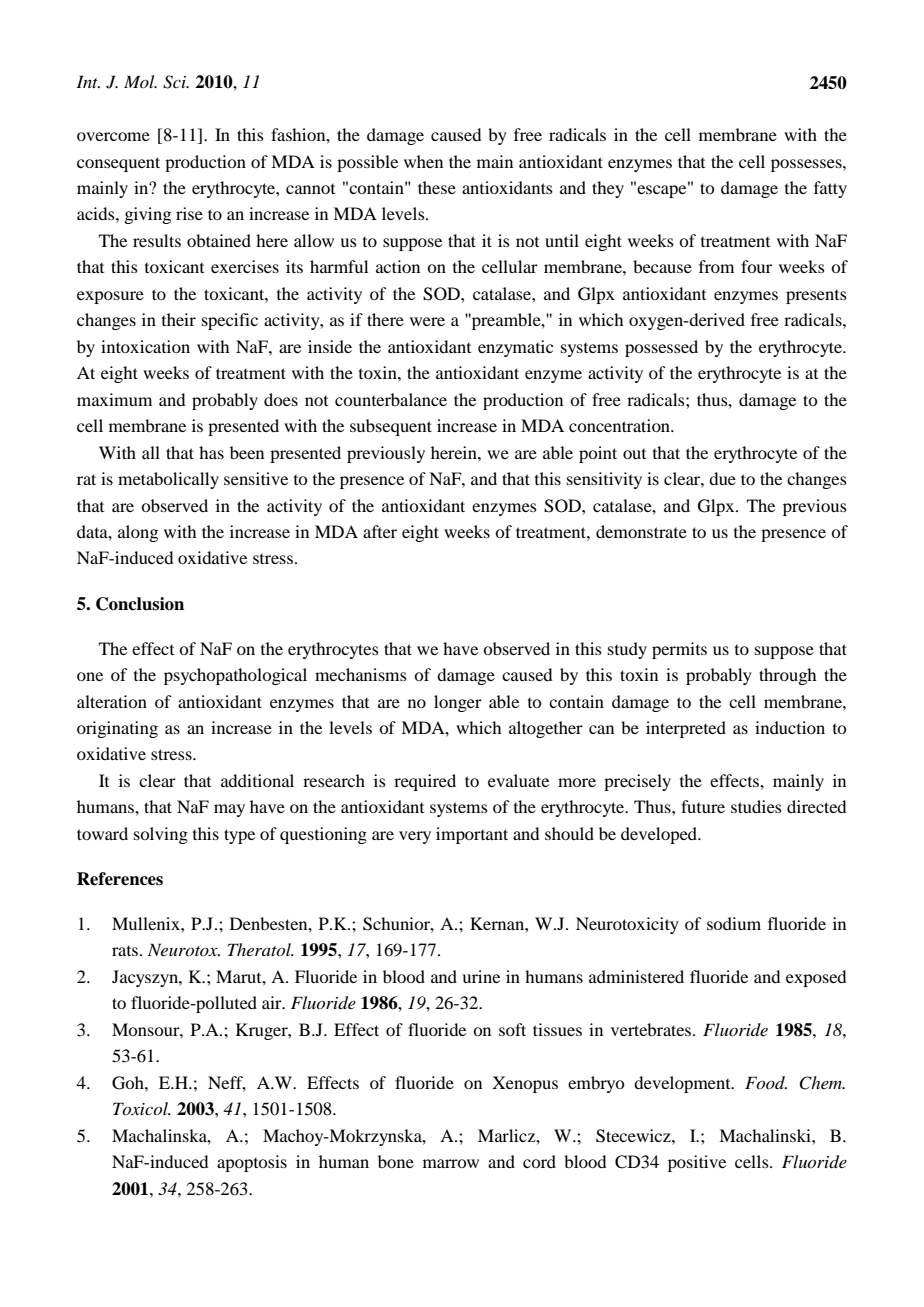 The height and width of the screenshot is (1307, 924). I want to click on sodium, so click(734, 923).
